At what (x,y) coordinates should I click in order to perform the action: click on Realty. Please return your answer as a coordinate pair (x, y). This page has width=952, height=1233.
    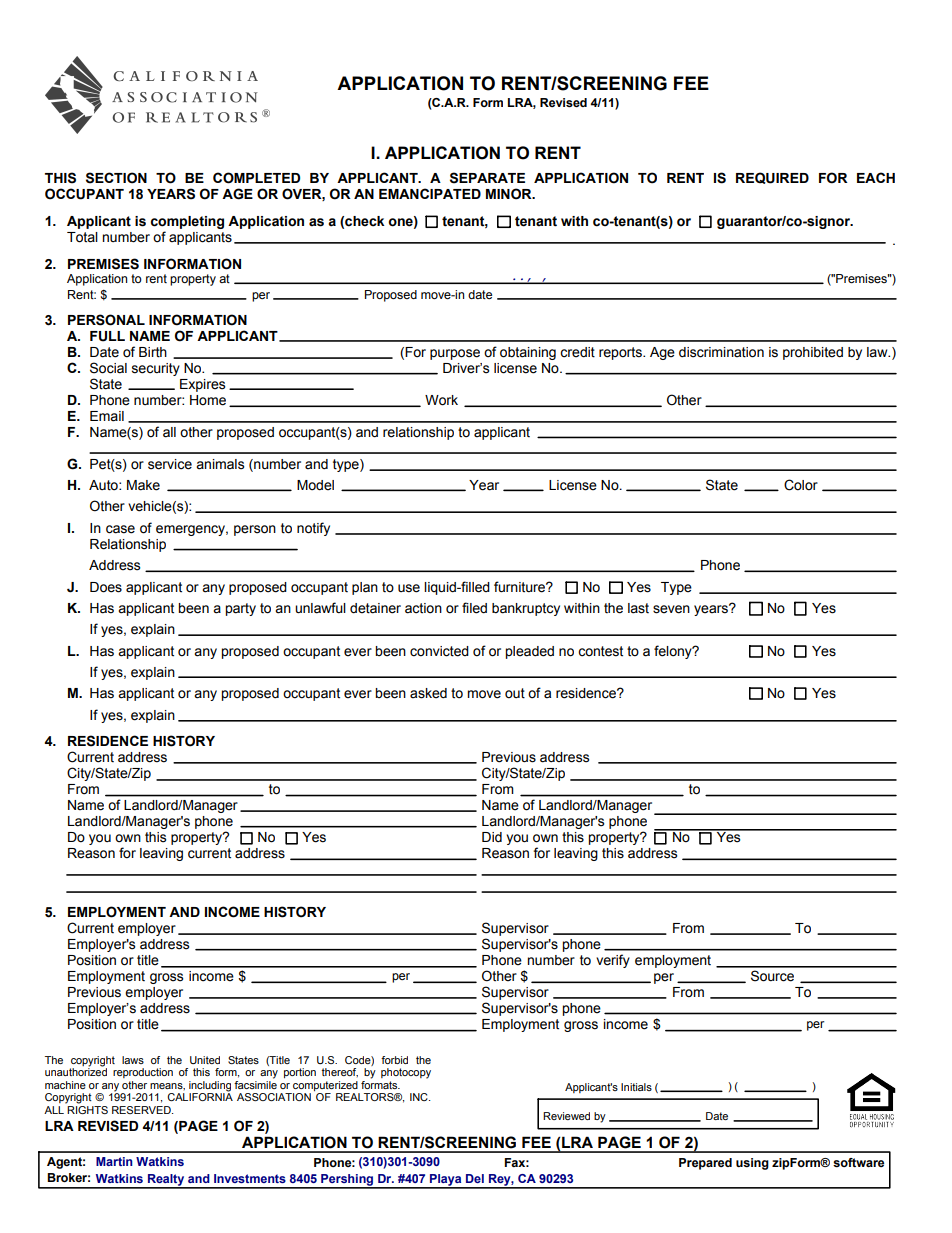
    Looking at the image, I should click on (166, 1181).
